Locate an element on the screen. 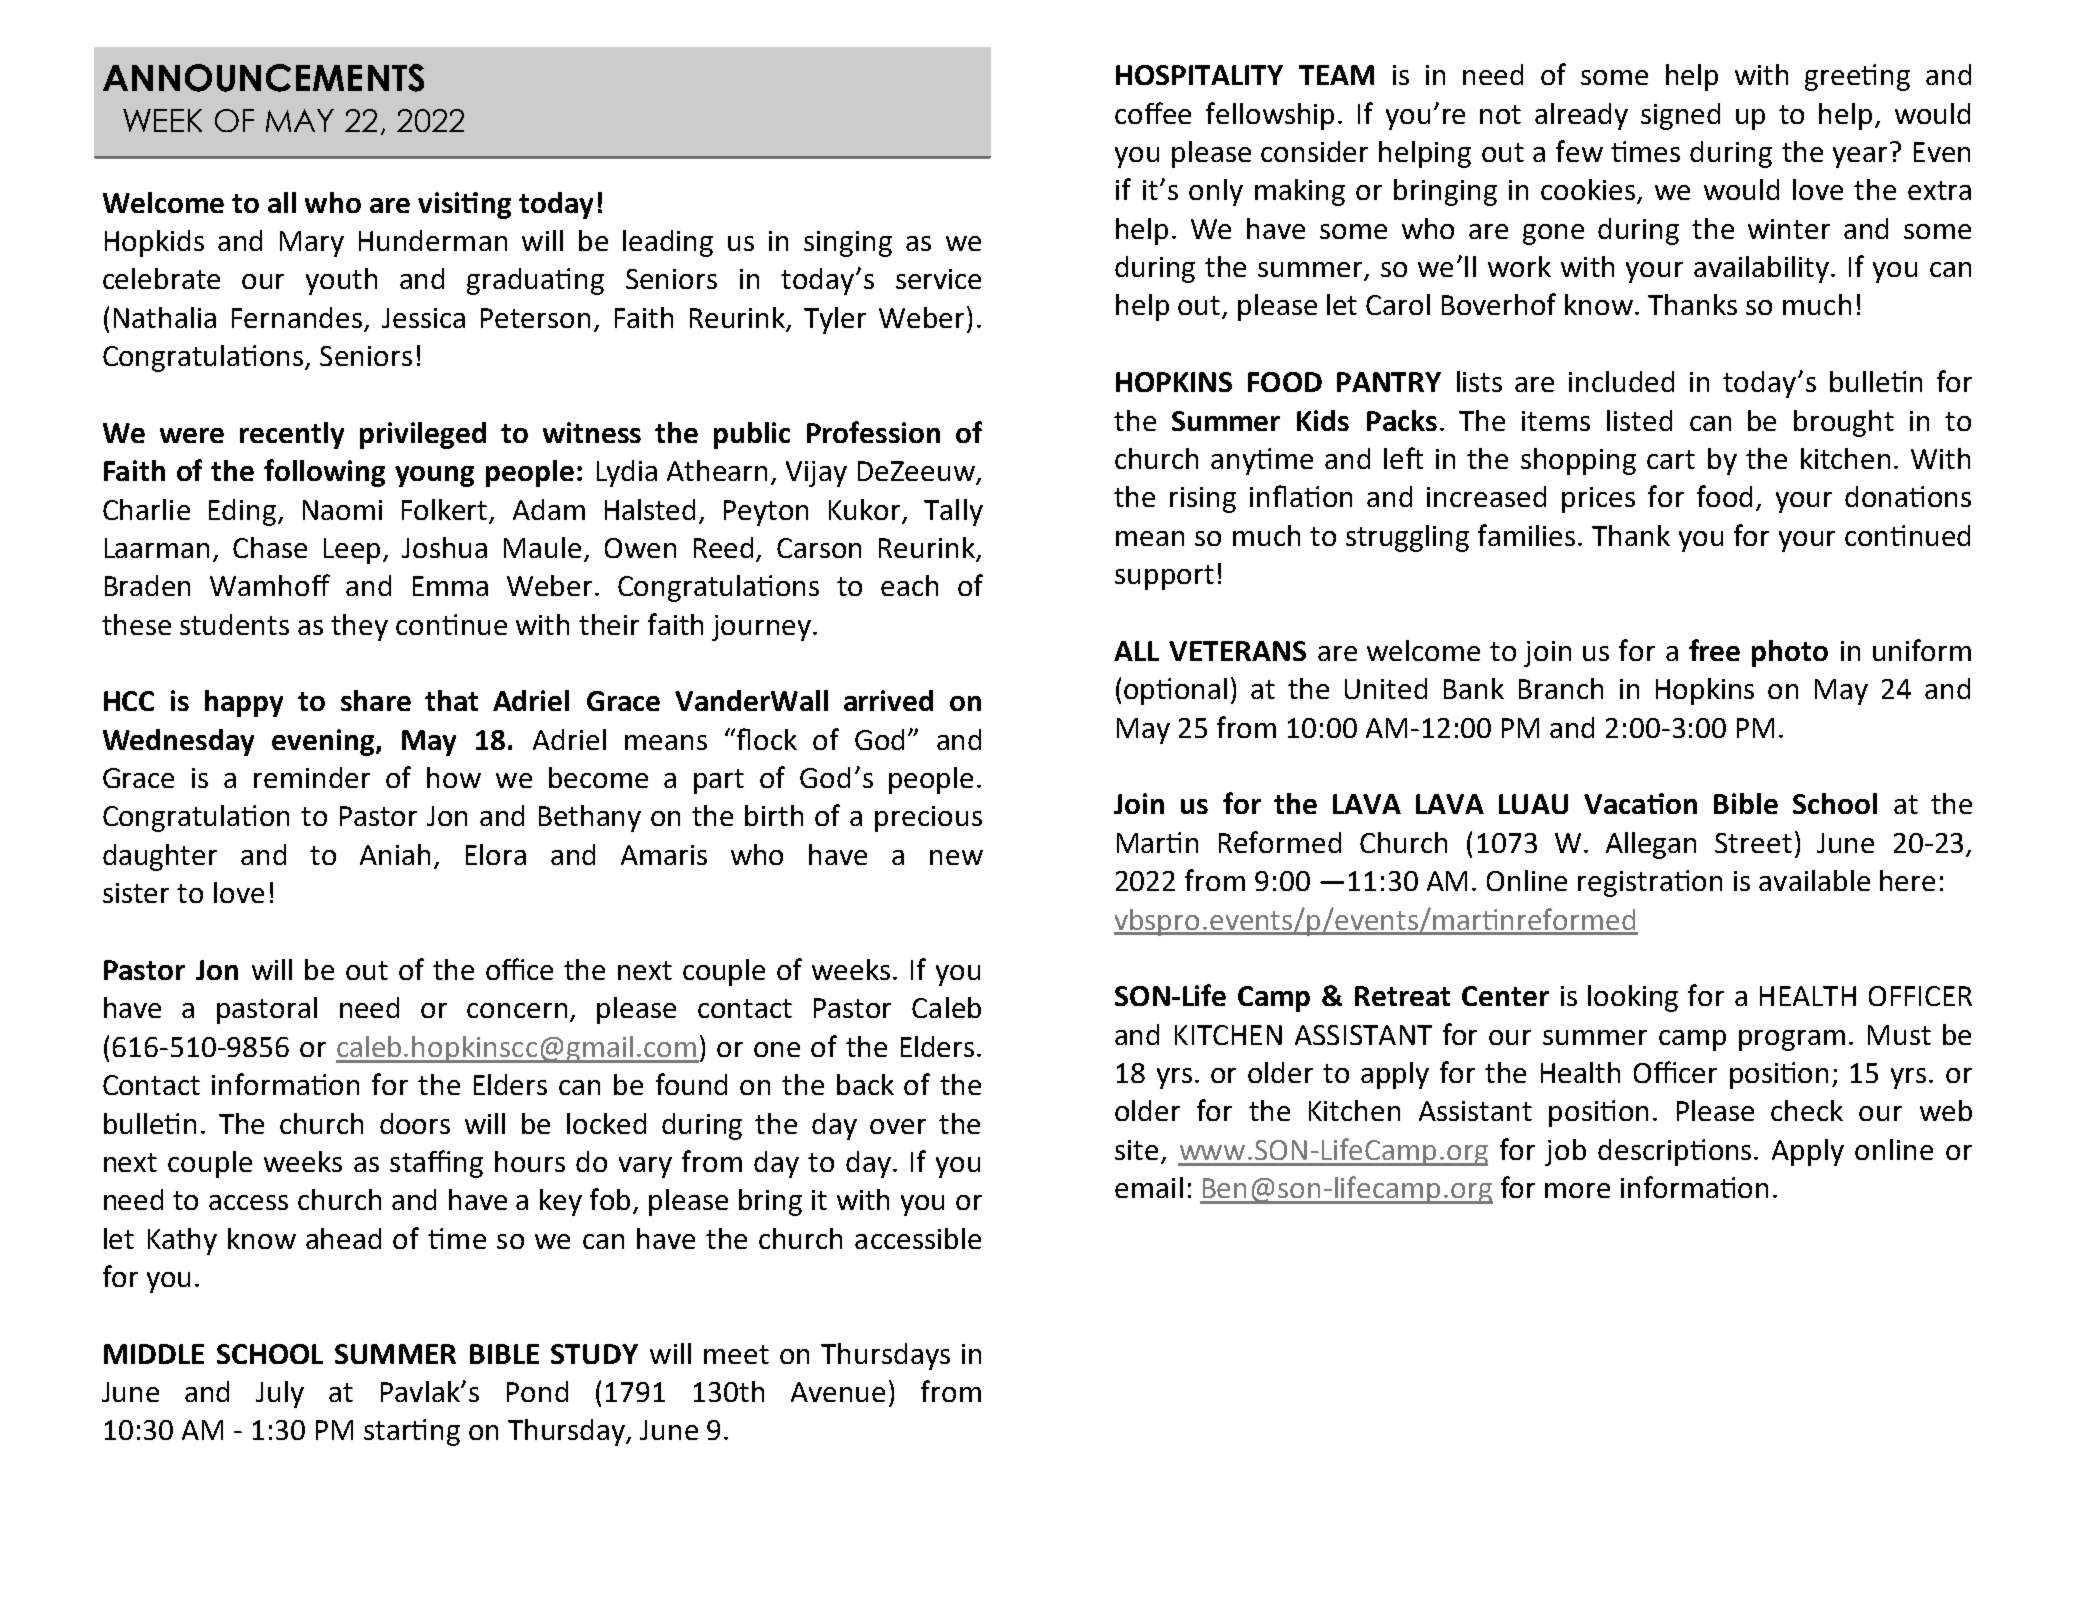 The height and width of the screenshot is (1603, 2075). Chase is located at coordinates (270, 547).
